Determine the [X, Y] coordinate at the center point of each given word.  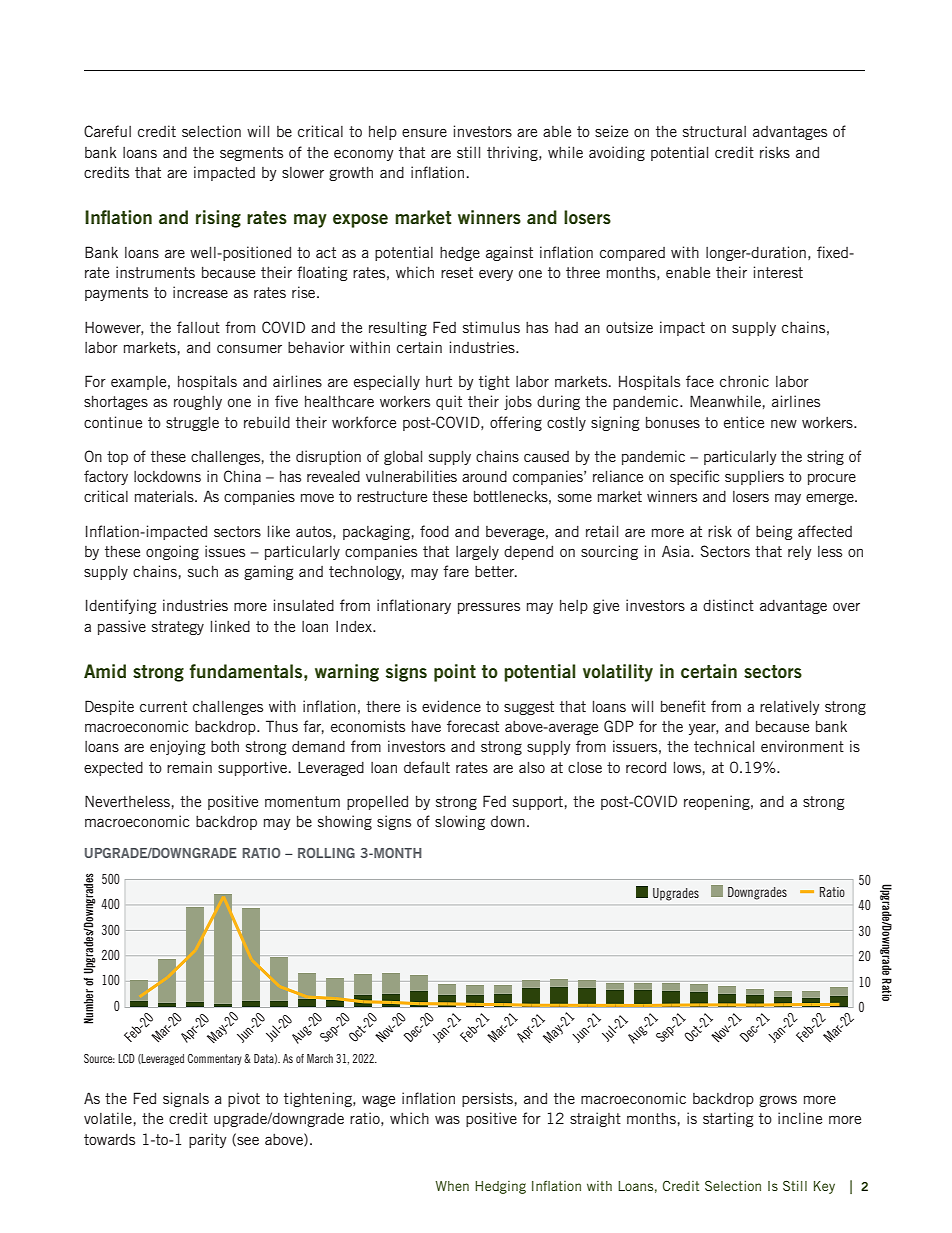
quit [449, 402]
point [455, 673]
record [646, 767]
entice [744, 422]
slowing [460, 822]
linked [230, 626]
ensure [424, 133]
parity [208, 1140]
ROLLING [326, 853]
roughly [198, 403]
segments [251, 154]
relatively [790, 707]
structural [714, 131]
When [452, 1186]
